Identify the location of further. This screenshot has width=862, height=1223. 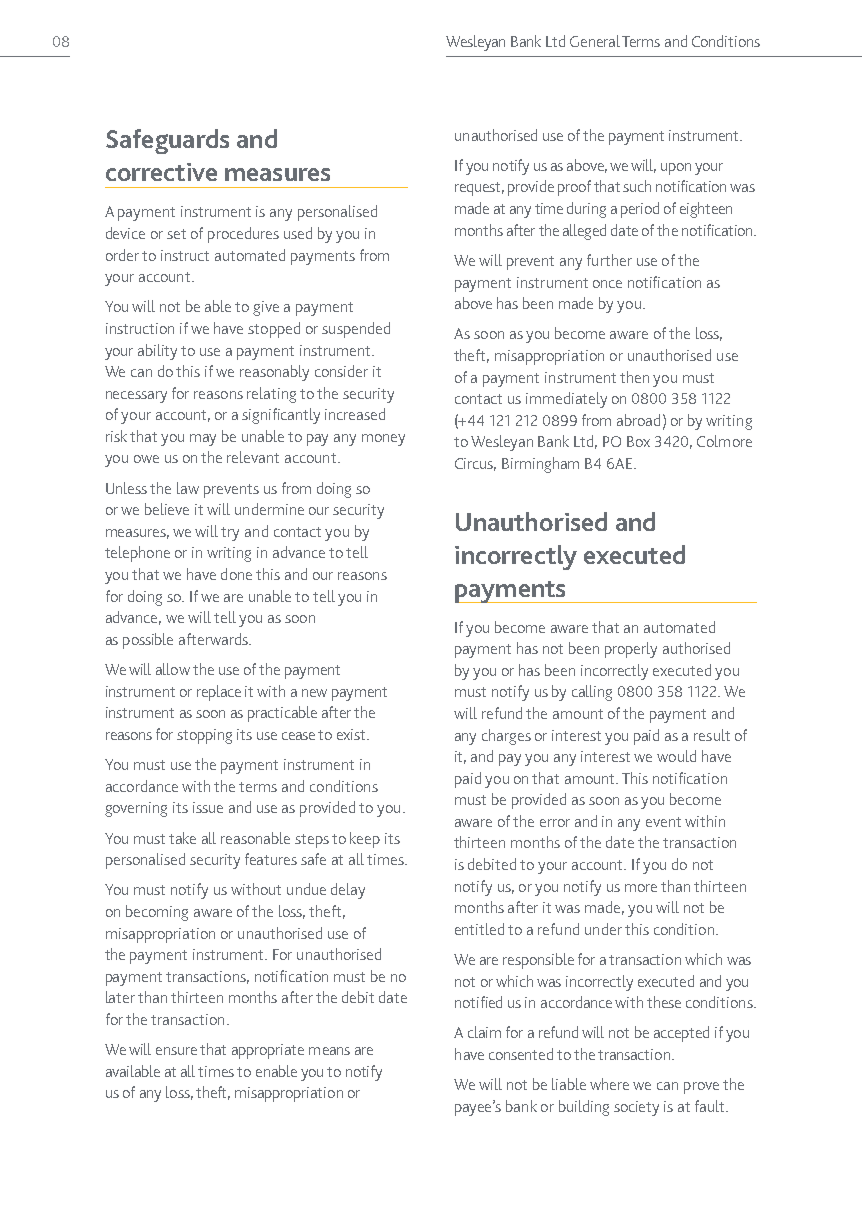
(609, 260).
